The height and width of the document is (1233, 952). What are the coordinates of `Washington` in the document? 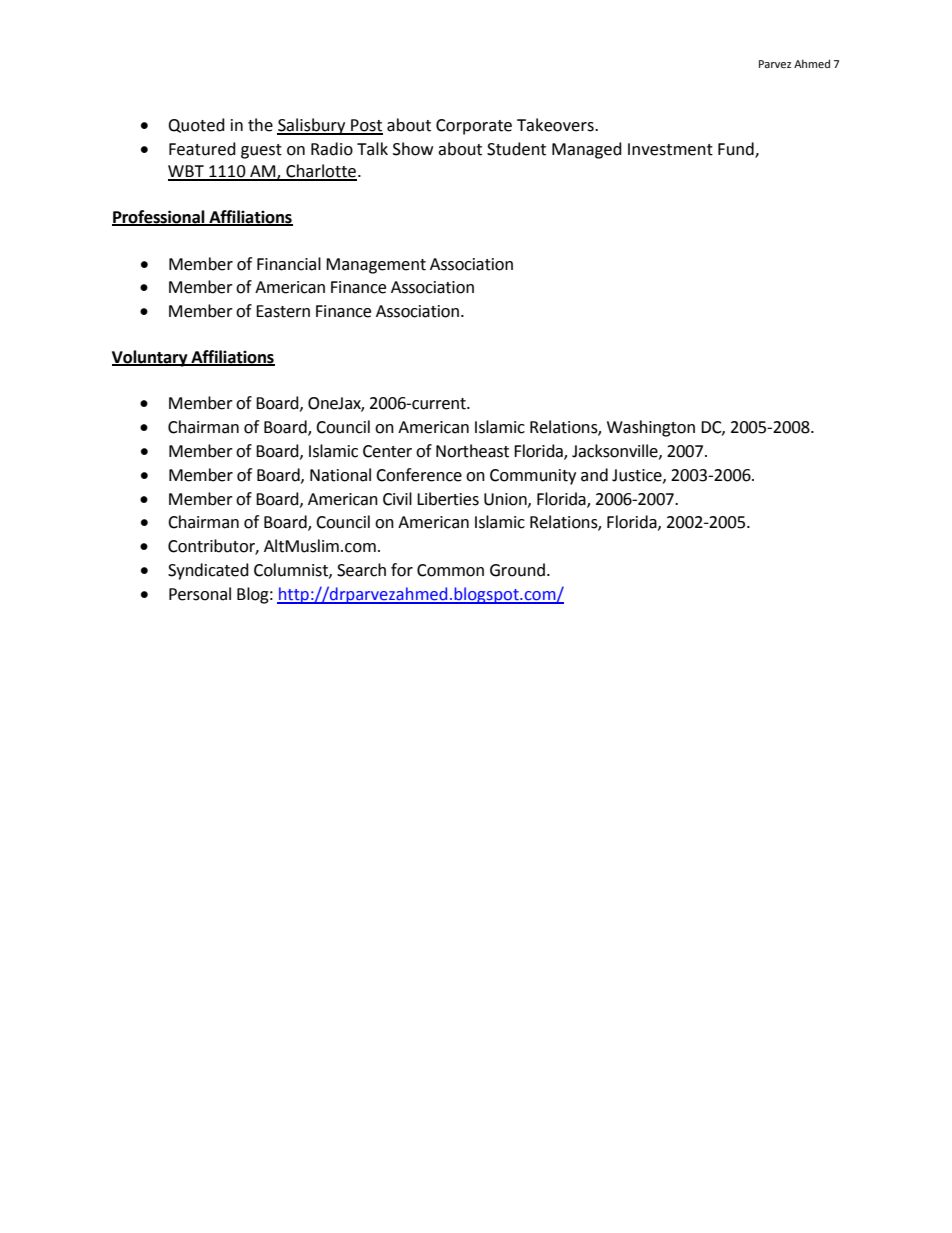 It's located at (651, 428).
